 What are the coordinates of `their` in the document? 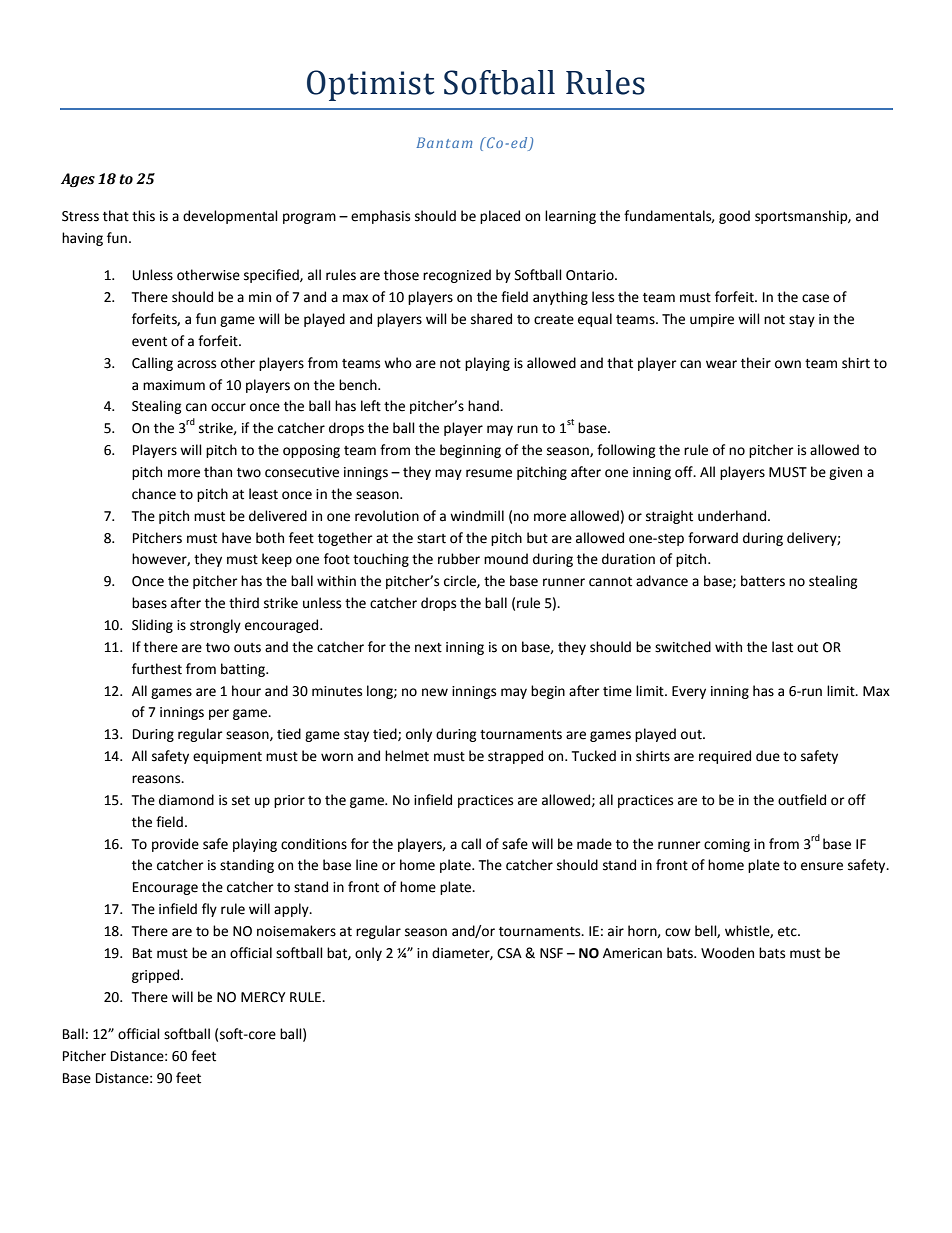 It's located at (756, 363).
